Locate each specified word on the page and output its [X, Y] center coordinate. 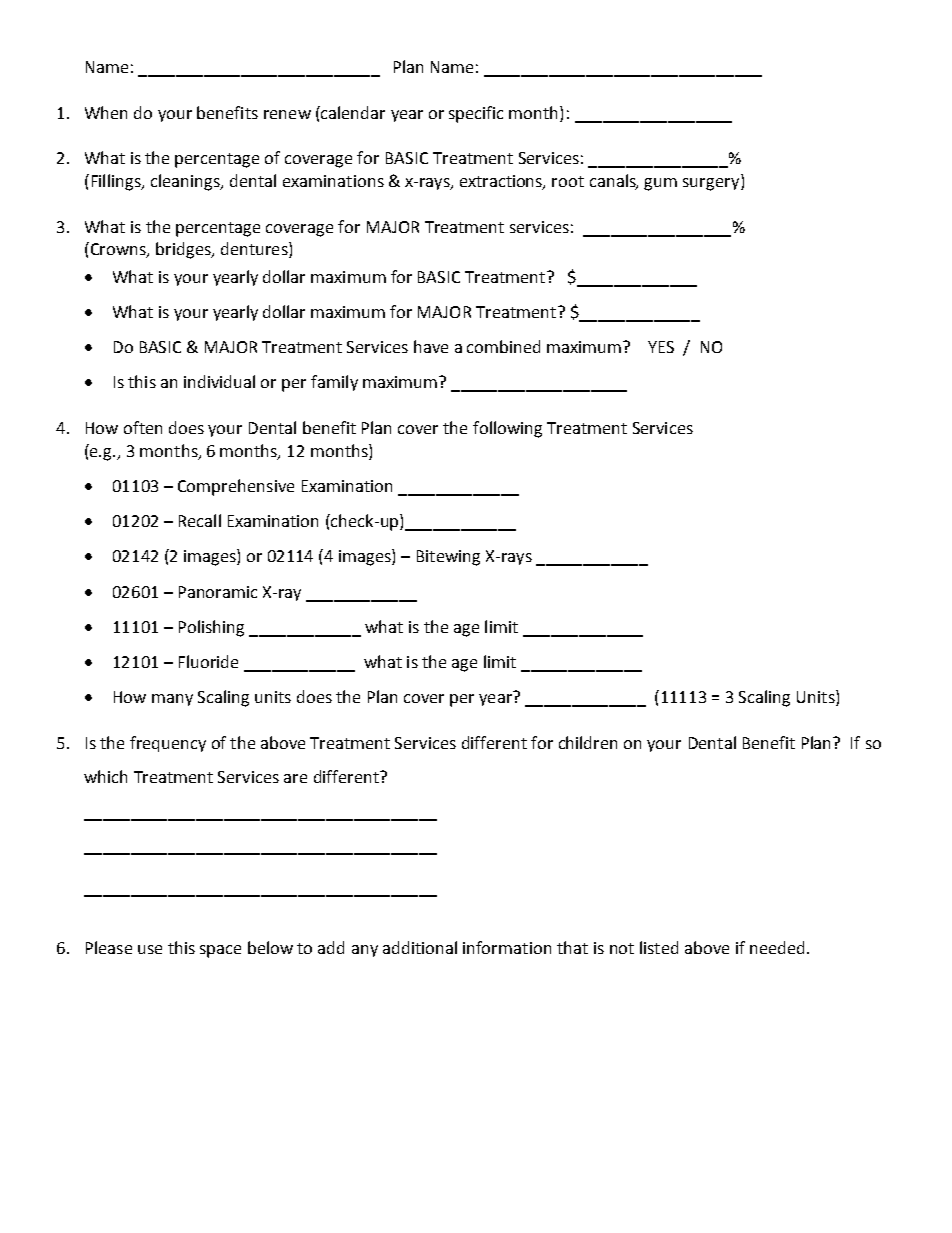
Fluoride [208, 661]
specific [476, 114]
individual [219, 381]
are [295, 778]
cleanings [186, 182]
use [150, 949]
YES [661, 347]
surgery [712, 184]
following [507, 429]
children [588, 742]
